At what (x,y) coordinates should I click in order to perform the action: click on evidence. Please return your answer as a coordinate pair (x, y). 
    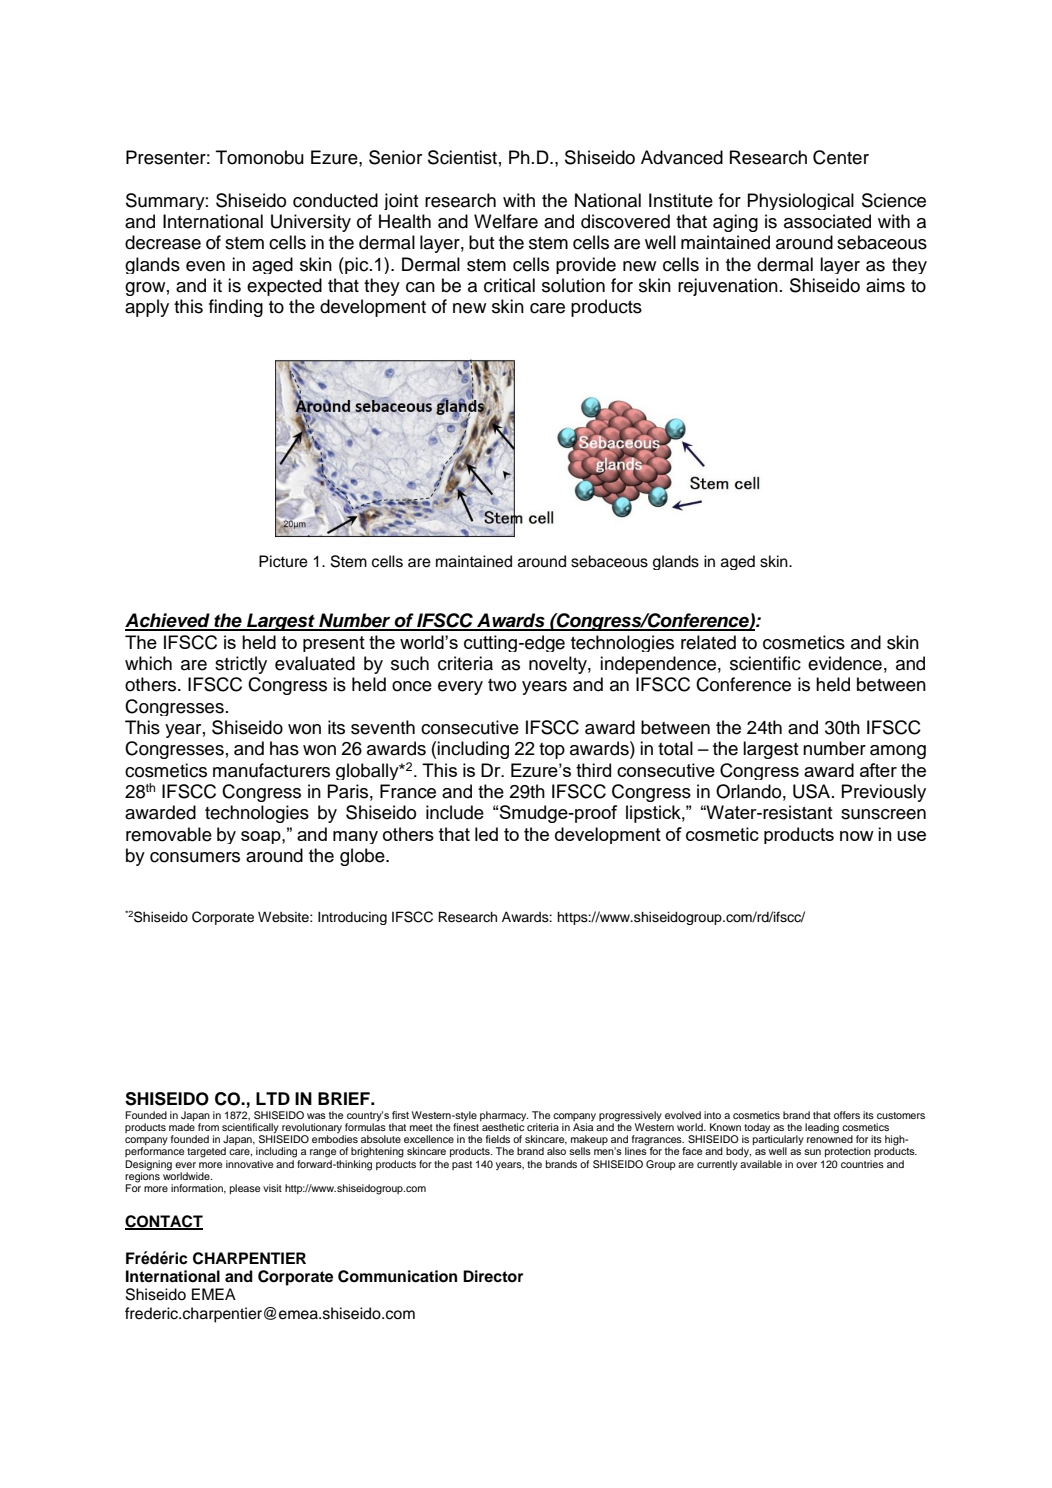
    Looking at the image, I should click on (845, 663).
